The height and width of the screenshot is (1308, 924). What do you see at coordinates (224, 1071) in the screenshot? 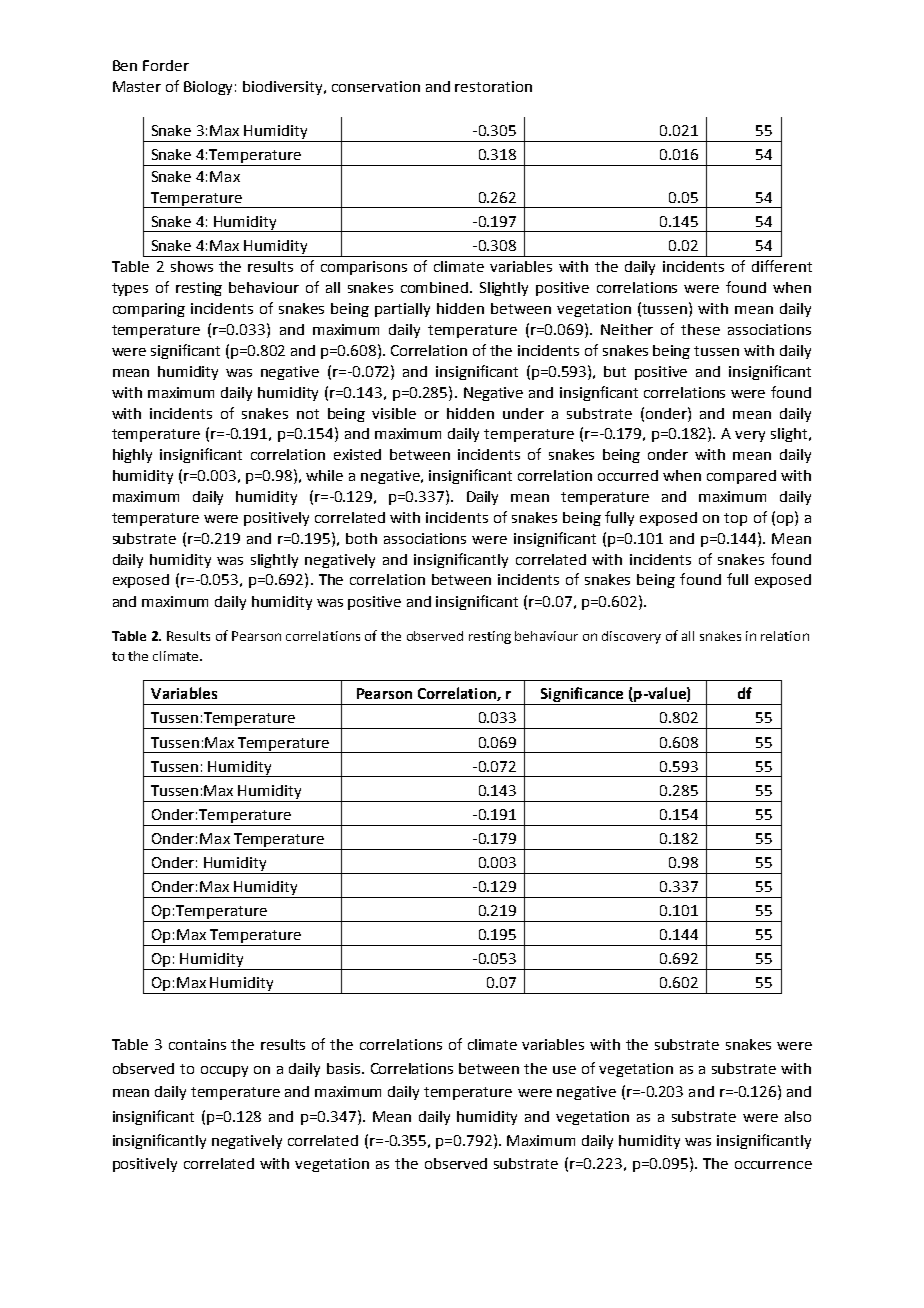
I see `occupy` at bounding box center [224, 1071].
